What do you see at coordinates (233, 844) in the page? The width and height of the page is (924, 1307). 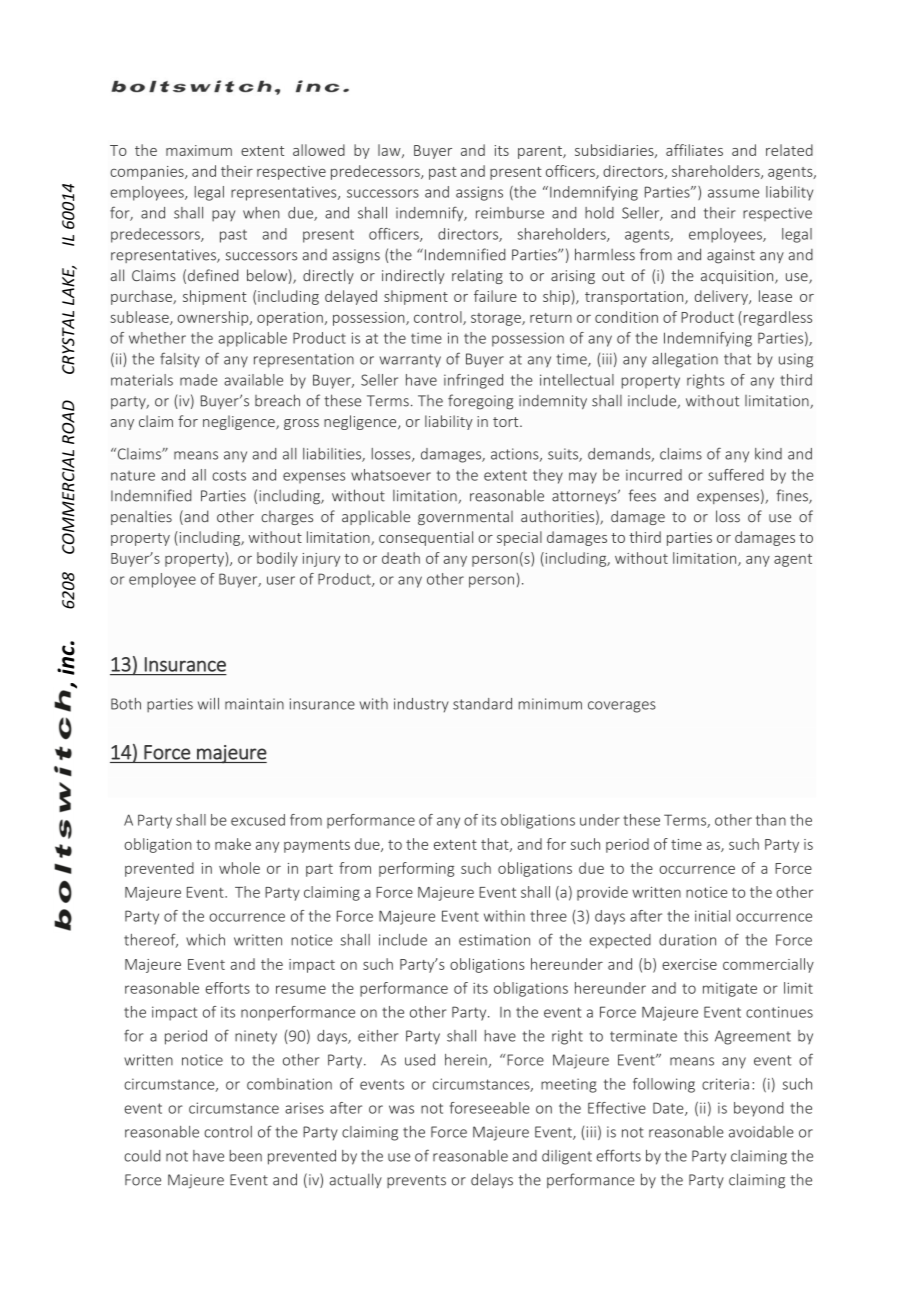 I see `make` at bounding box center [233, 844].
